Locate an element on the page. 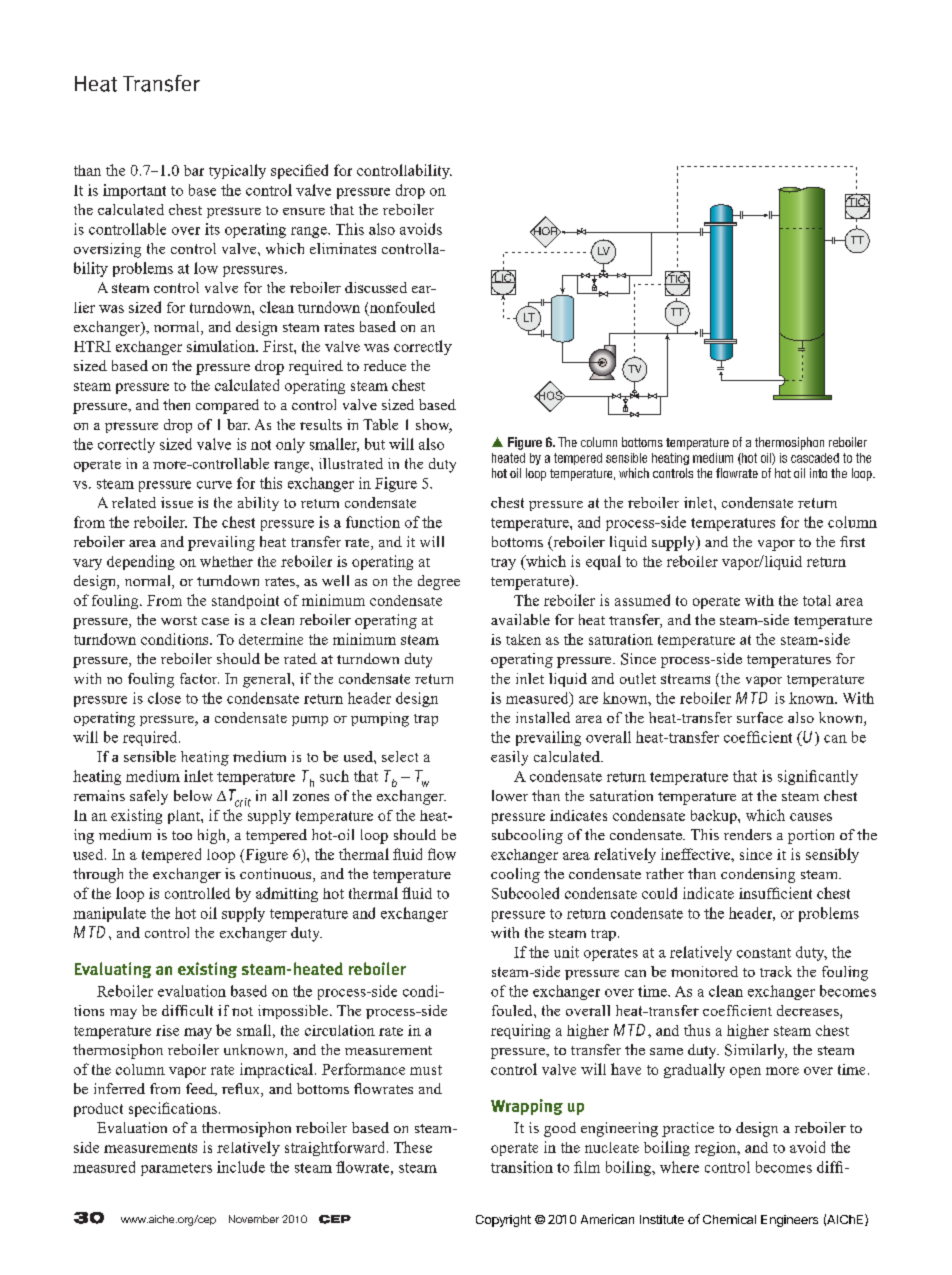 The image size is (952, 1275). Copyright is located at coordinates (503, 1221).
